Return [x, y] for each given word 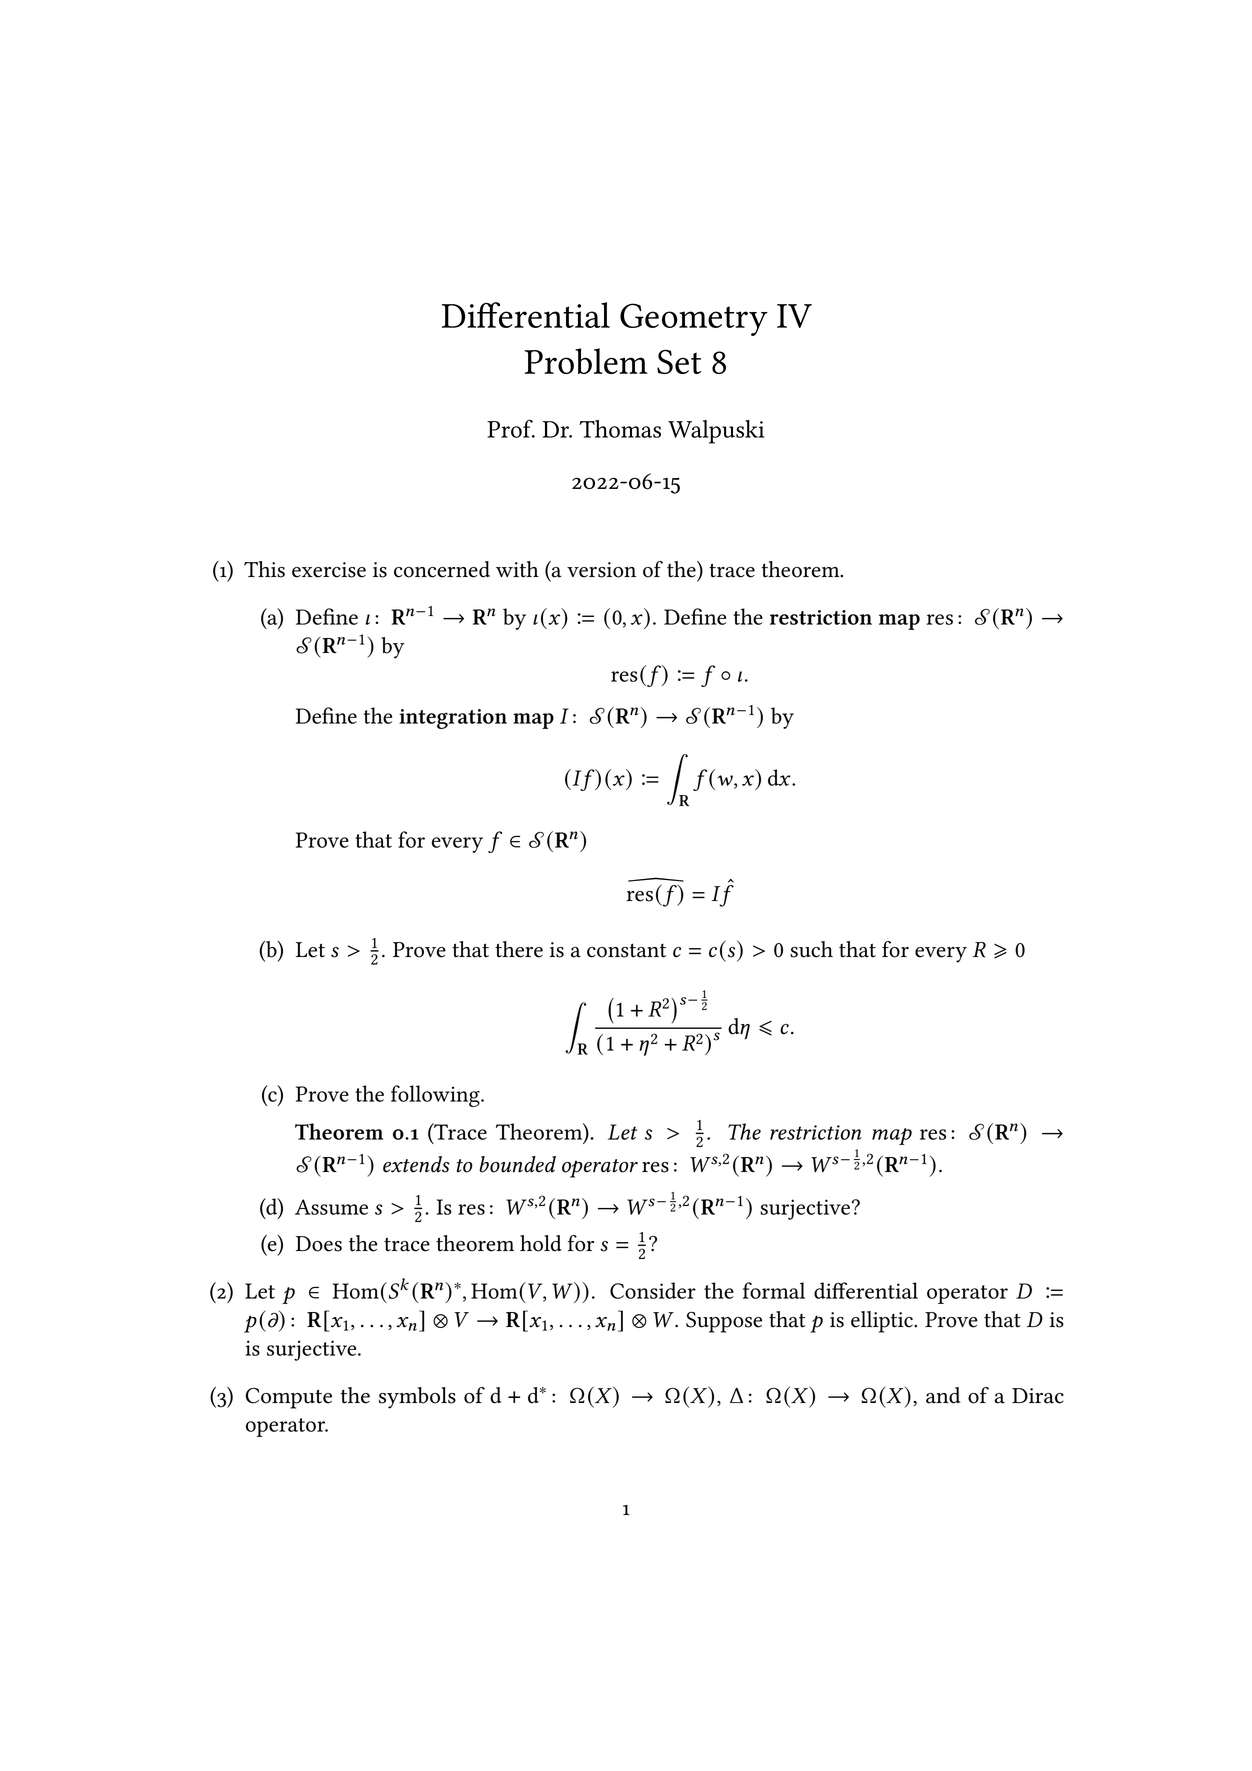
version [601, 570]
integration [453, 719]
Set [679, 361]
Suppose [724, 1322]
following [436, 1096]
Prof [511, 429]
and [943, 1395]
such [811, 949]
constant [626, 950]
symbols [417, 1398]
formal [774, 1290]
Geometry [694, 319]
